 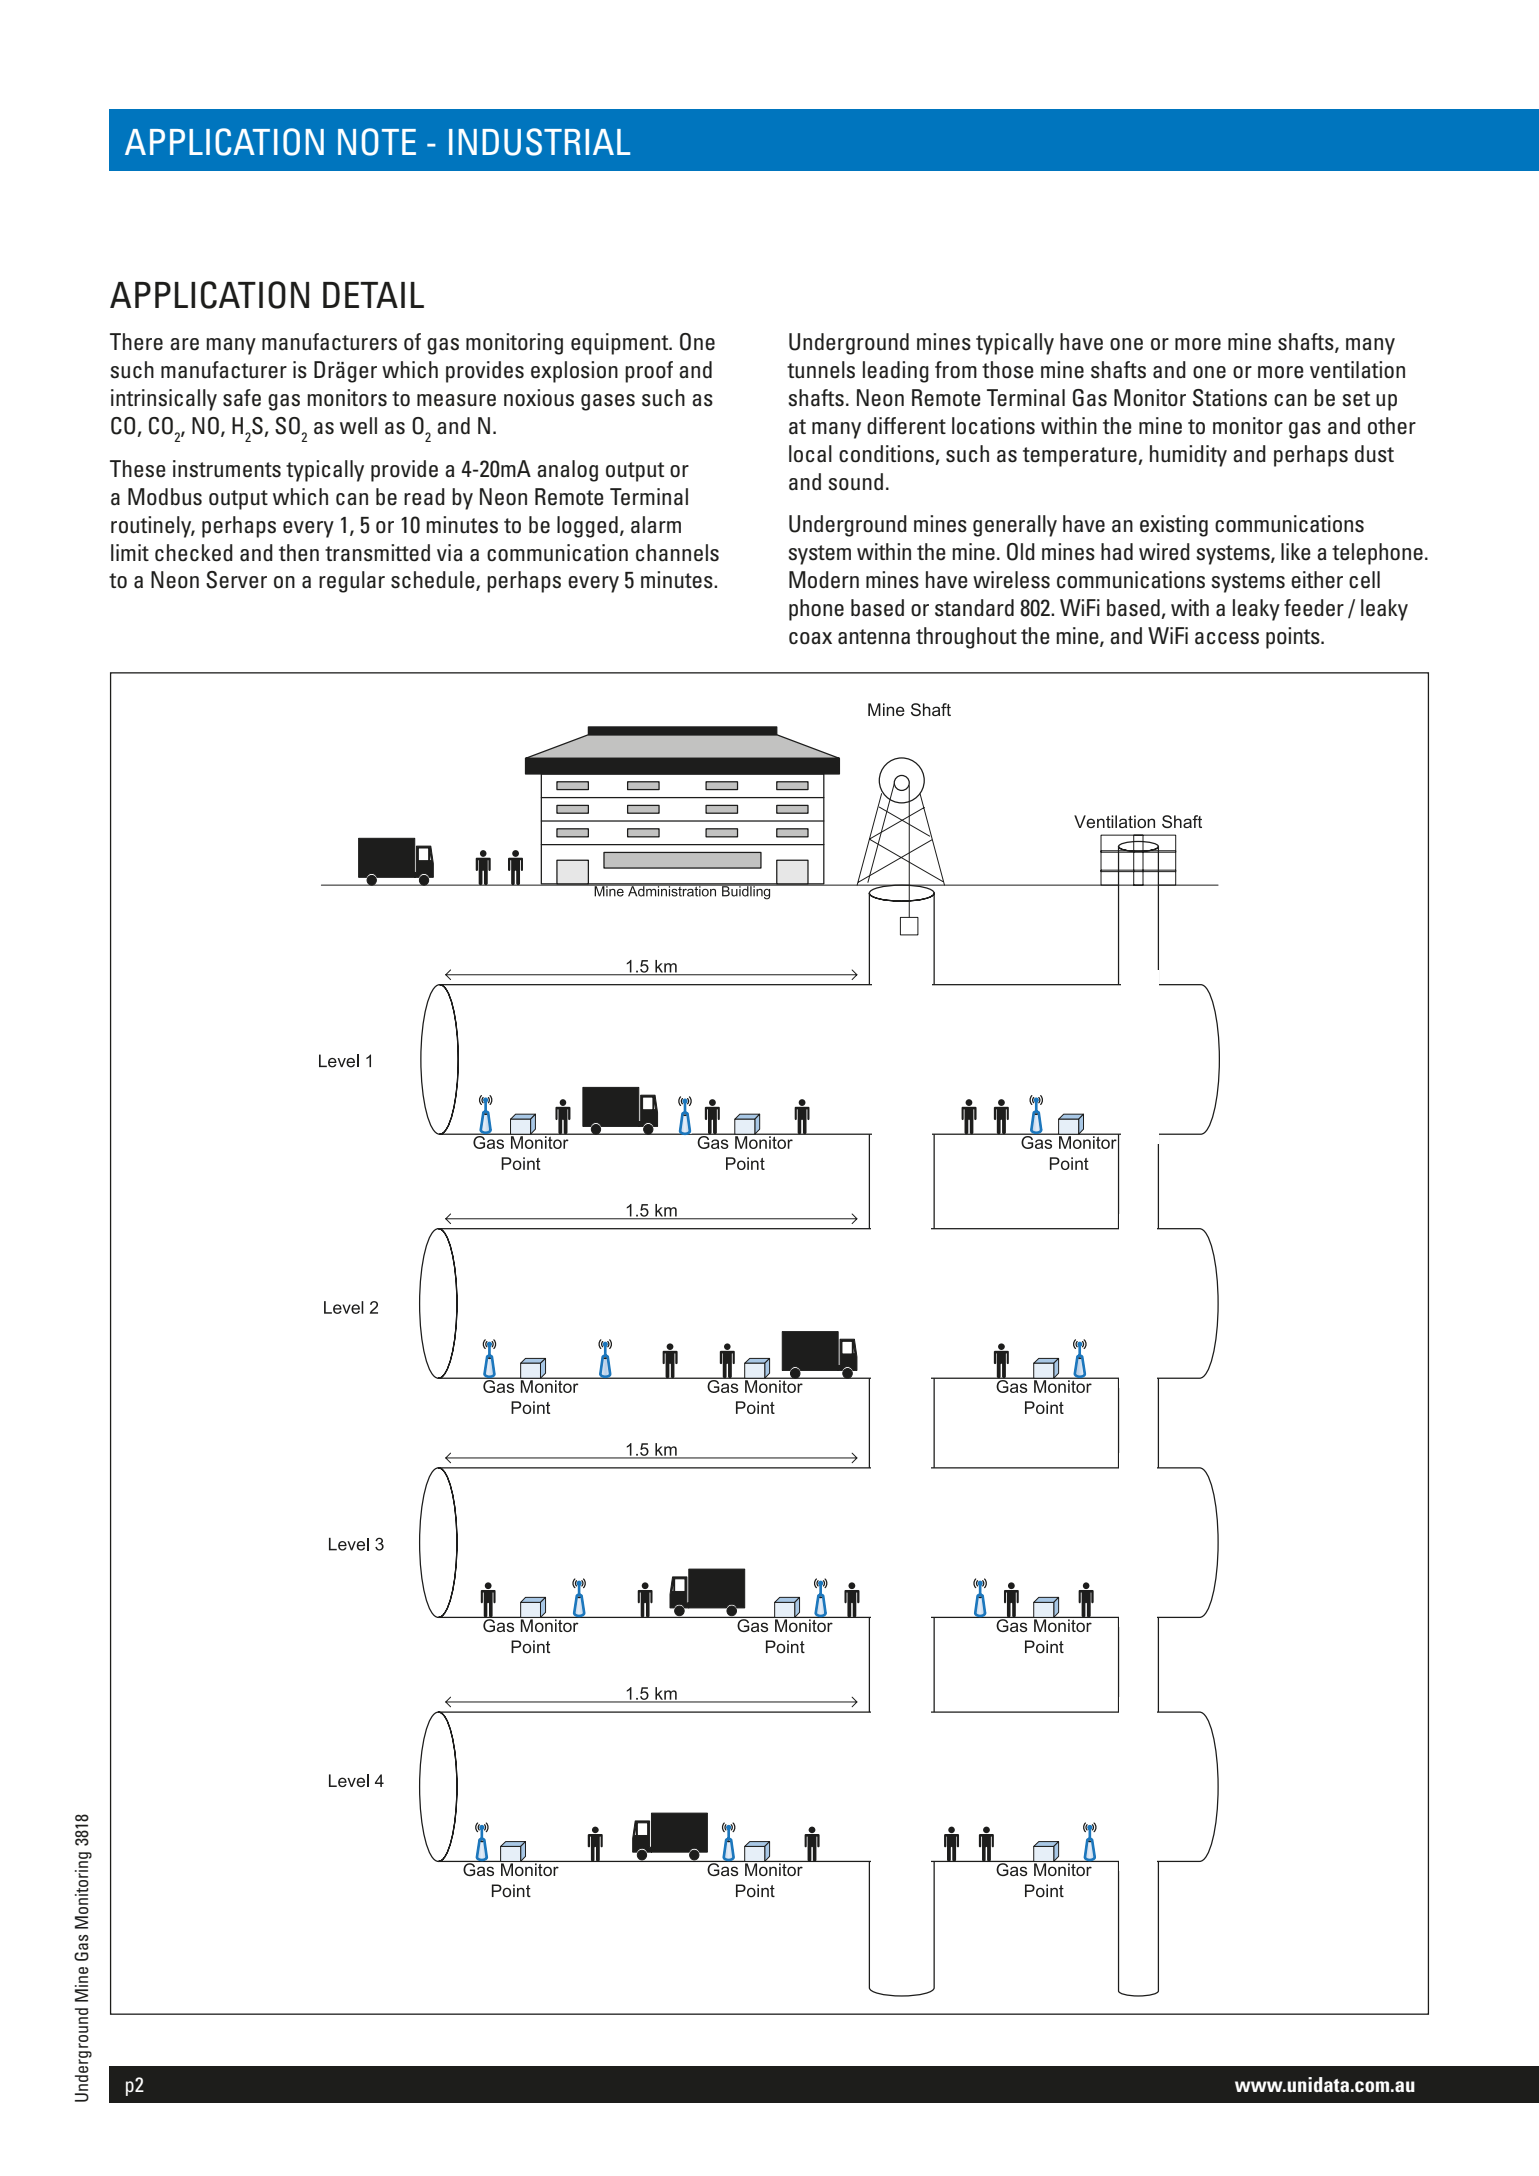 What do you see at coordinates (621, 344) in the page?
I see `equipment` at bounding box center [621, 344].
